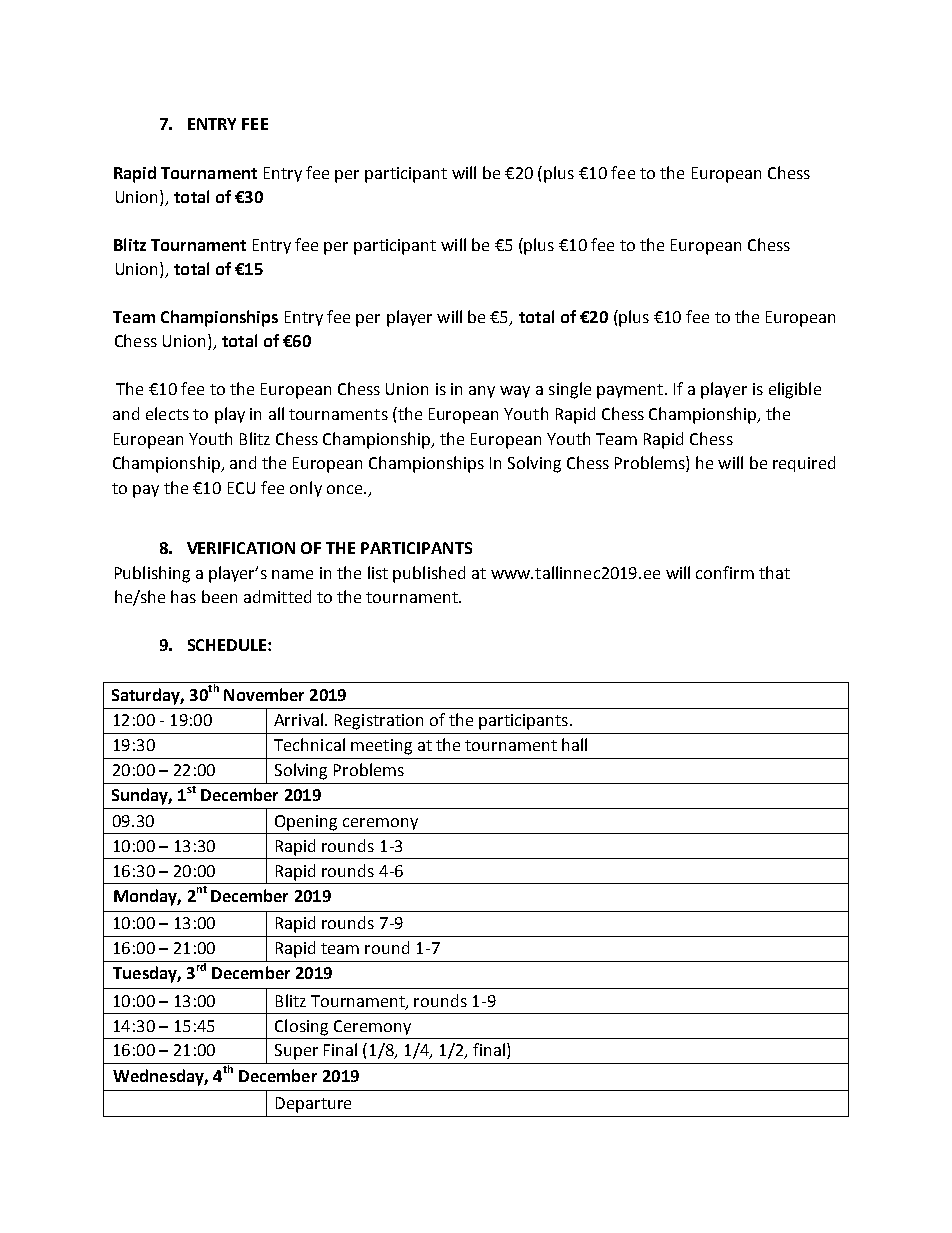 The height and width of the screenshot is (1233, 952). I want to click on any, so click(482, 392).
